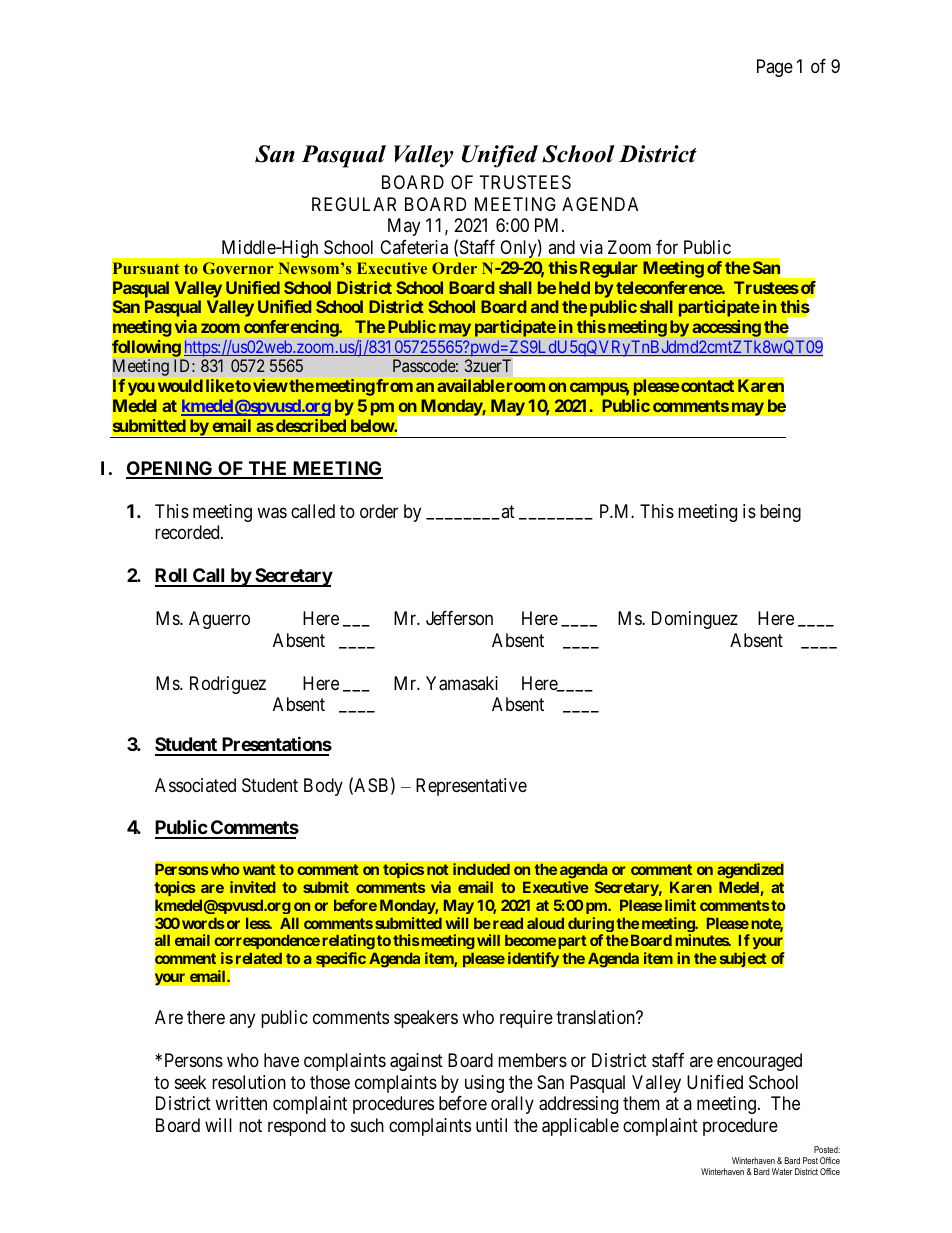  I want to click on Governor, so click(238, 268).
